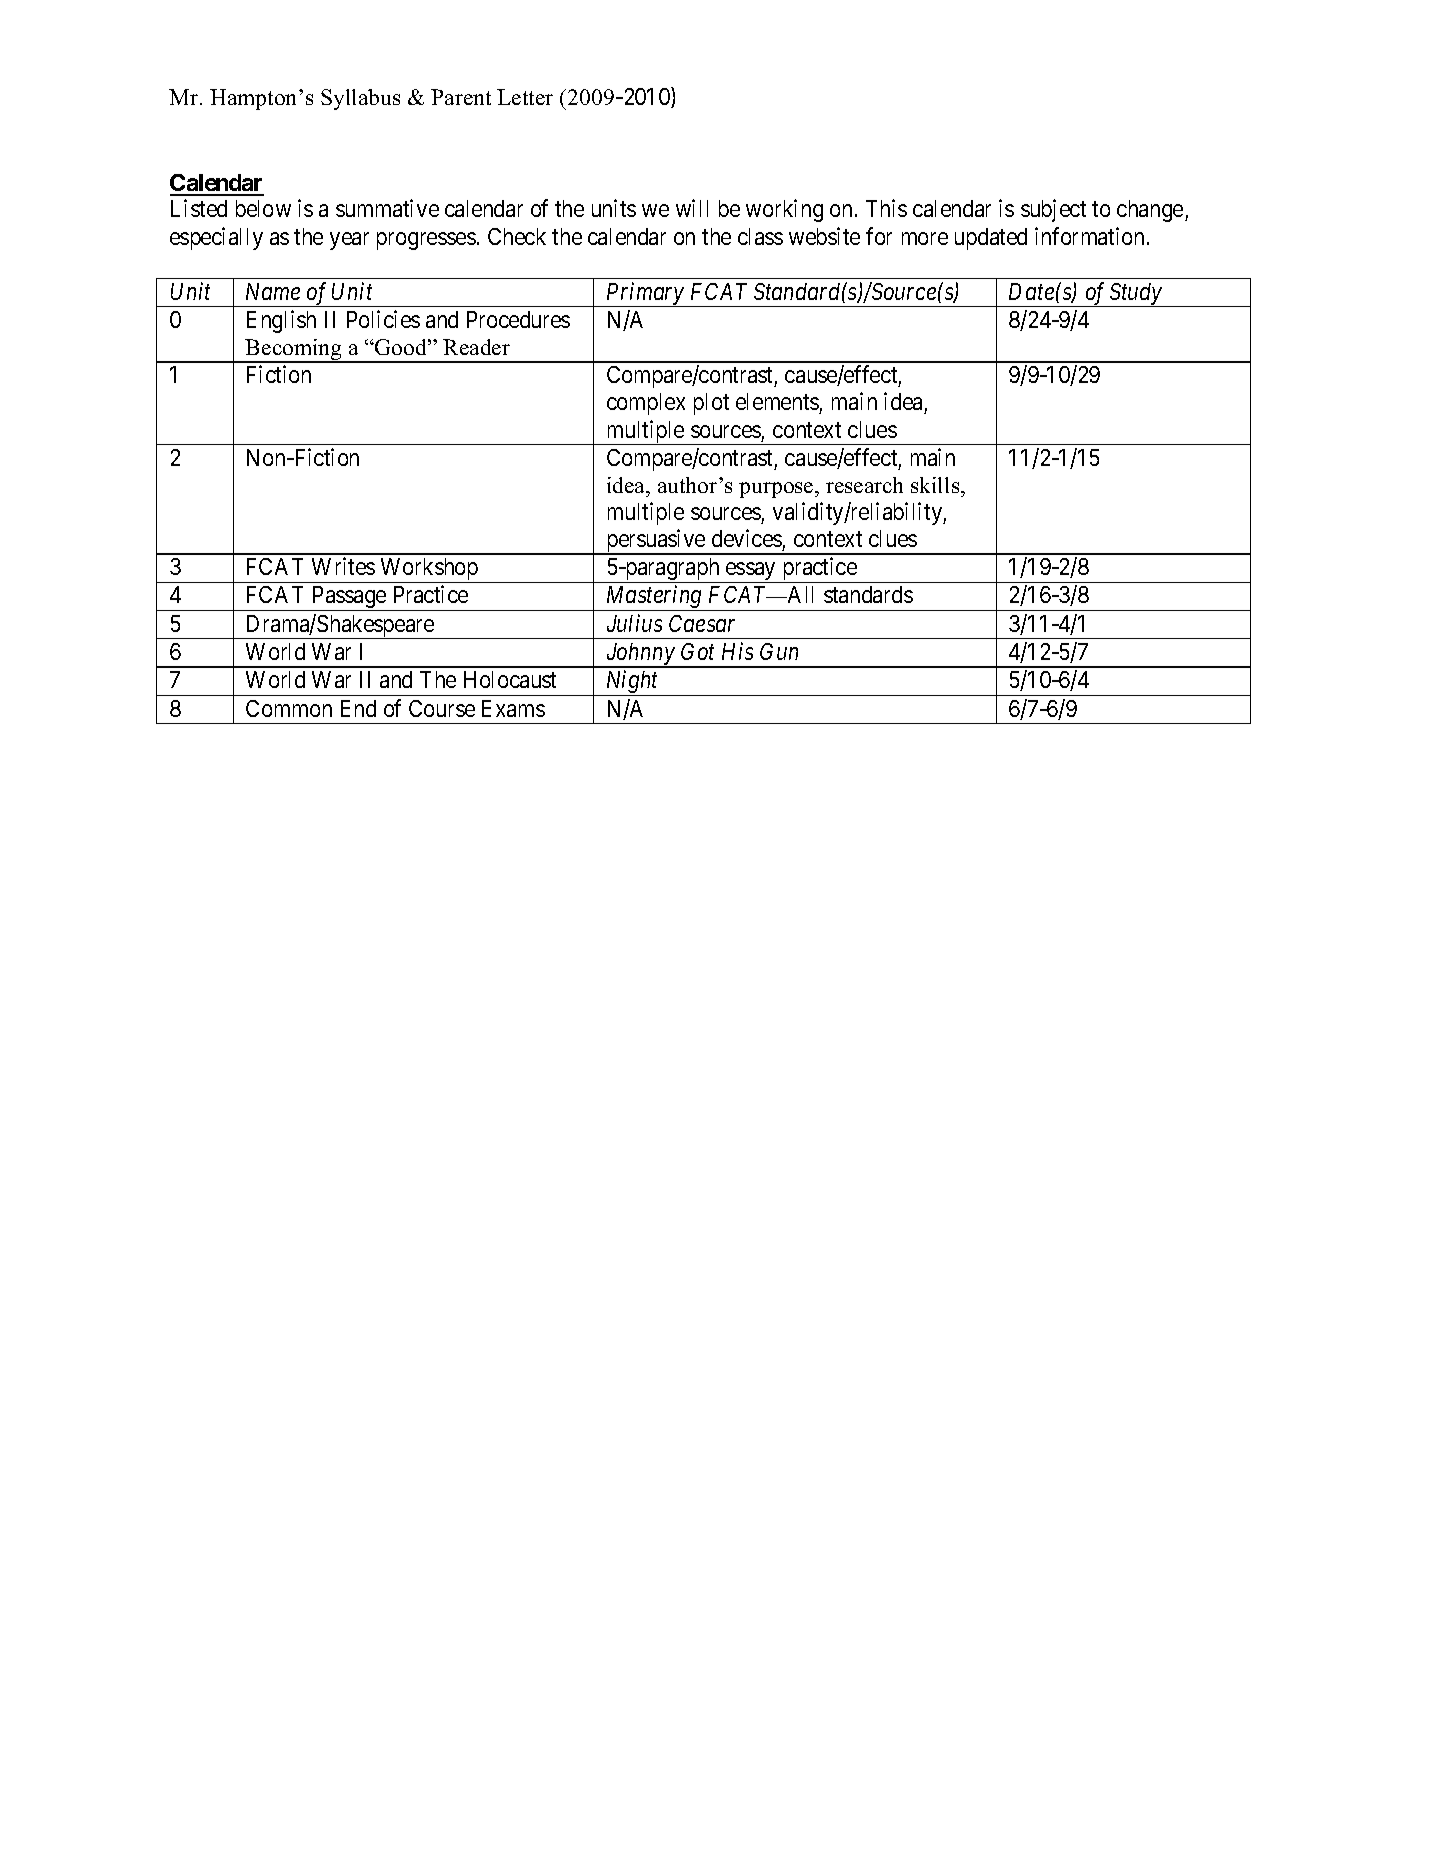  Describe the element at coordinates (936, 485) in the screenshot. I see `skills` at that location.
